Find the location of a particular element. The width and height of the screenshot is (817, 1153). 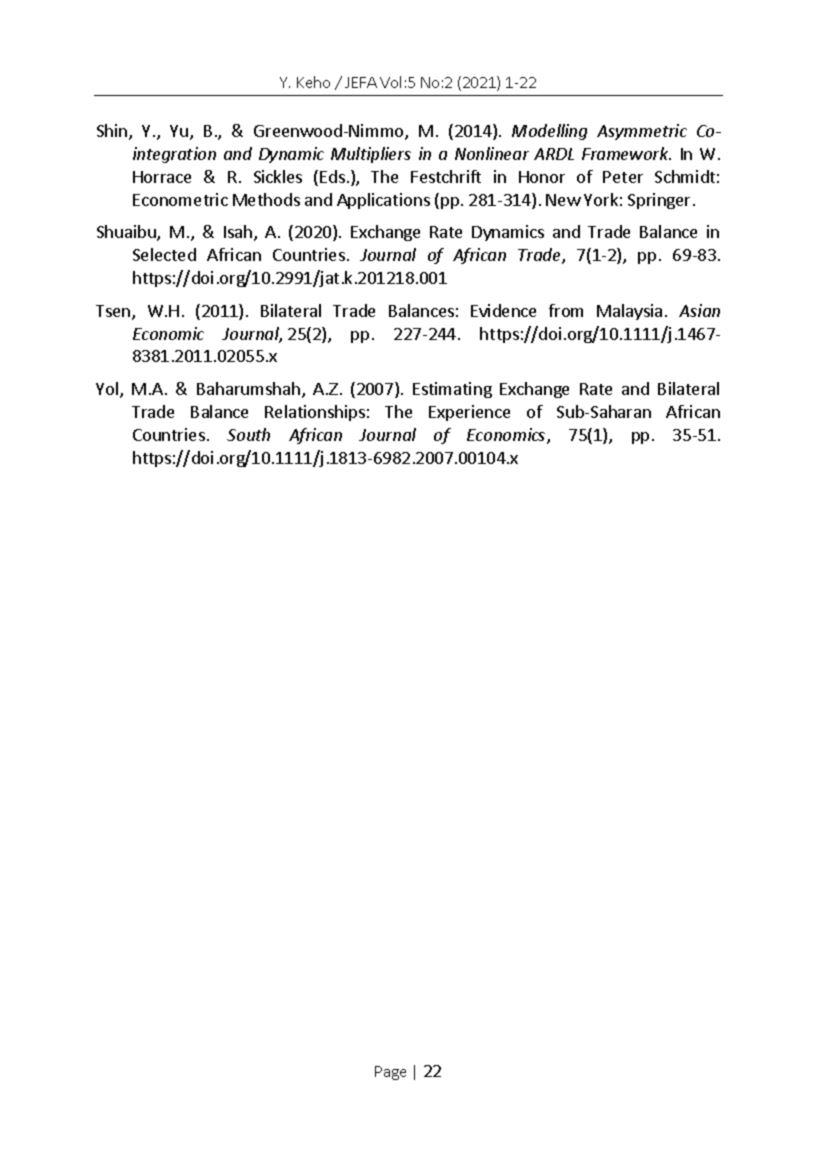

Page is located at coordinates (390, 1073).
